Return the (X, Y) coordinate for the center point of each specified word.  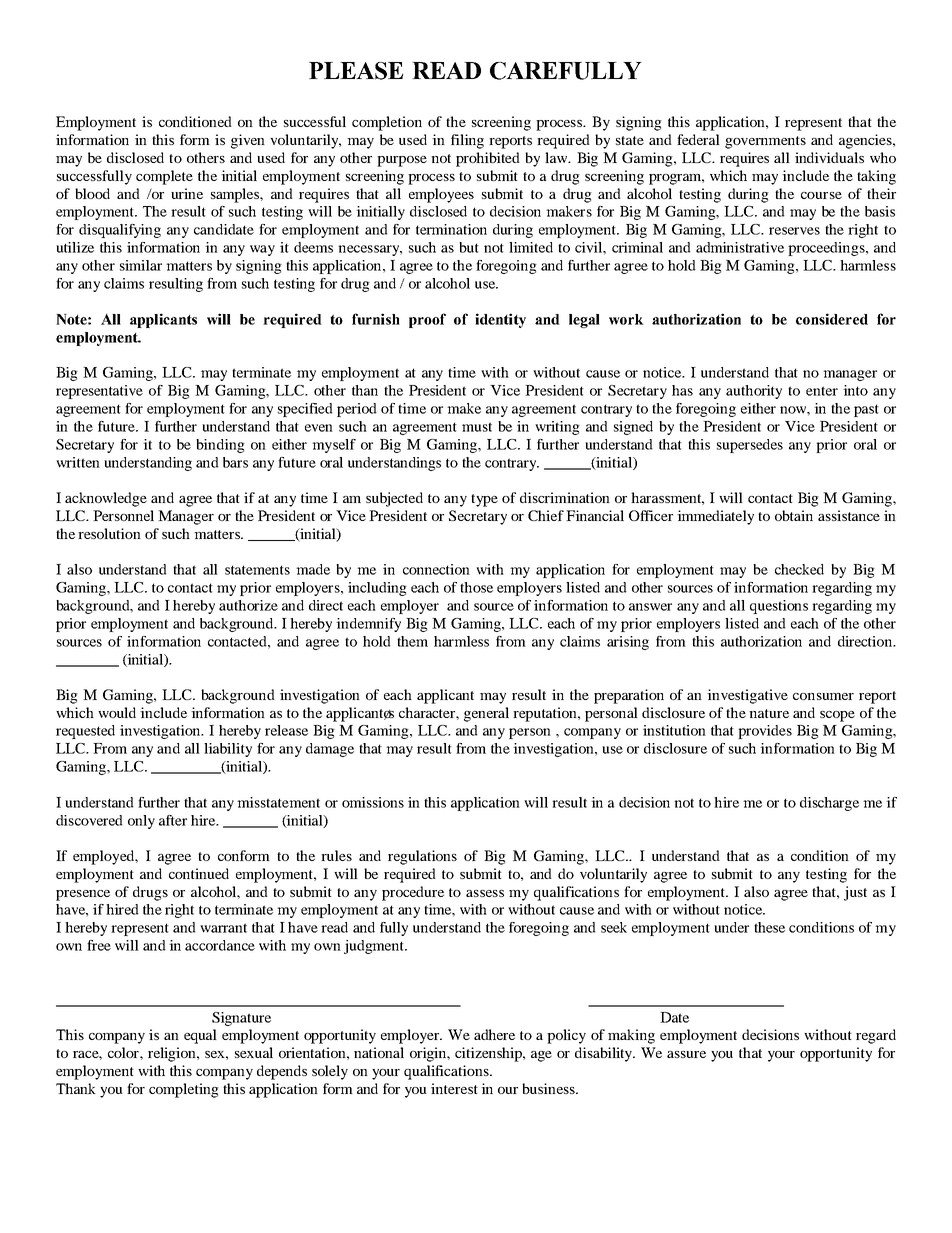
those (476, 587)
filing (467, 141)
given (248, 141)
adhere (494, 1034)
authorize (248, 605)
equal (200, 1036)
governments (765, 142)
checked (799, 569)
